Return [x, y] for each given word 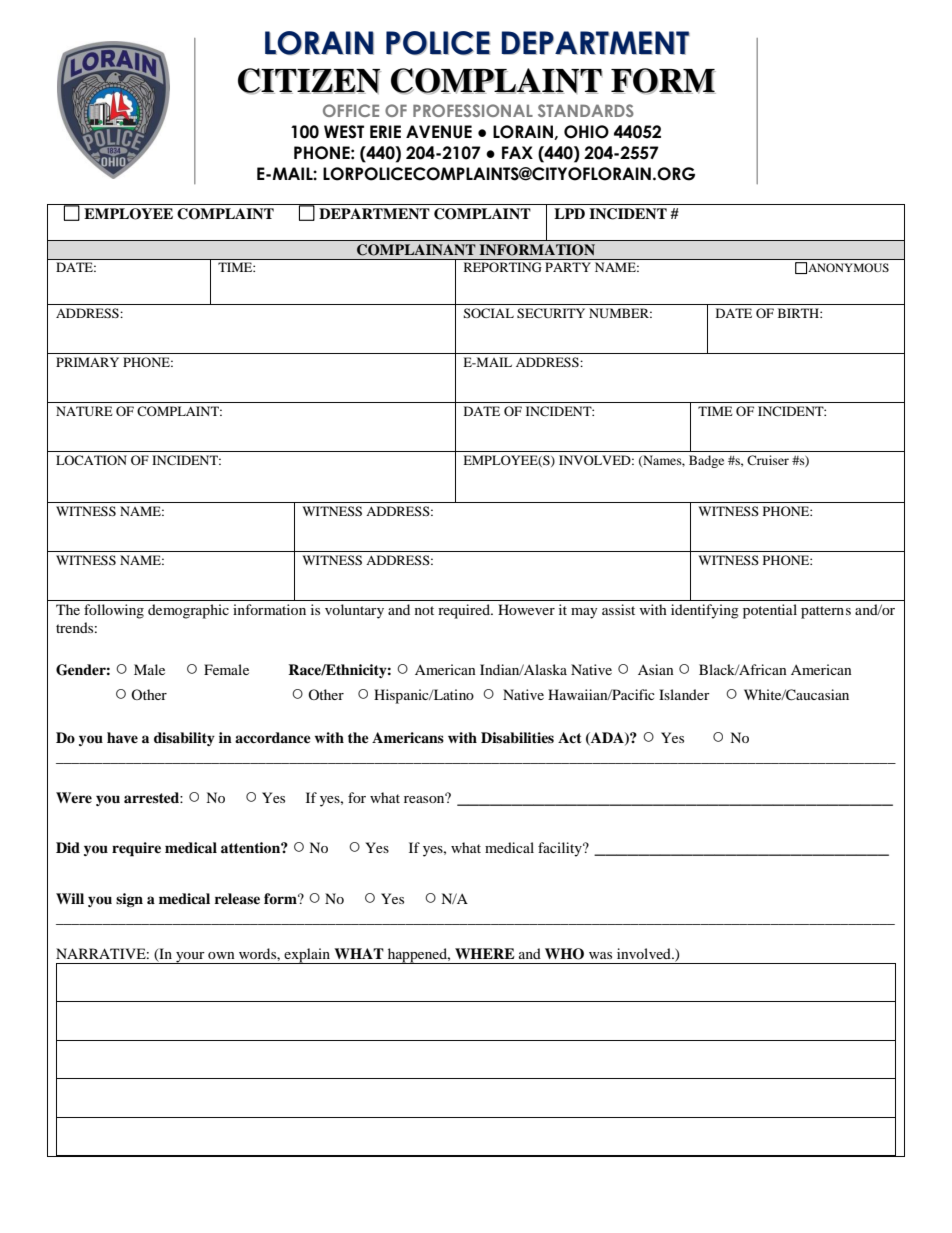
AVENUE [439, 132]
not [424, 610]
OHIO [586, 132]
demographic [188, 611]
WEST [344, 132]
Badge [706, 461]
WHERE [485, 953]
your [190, 958]
